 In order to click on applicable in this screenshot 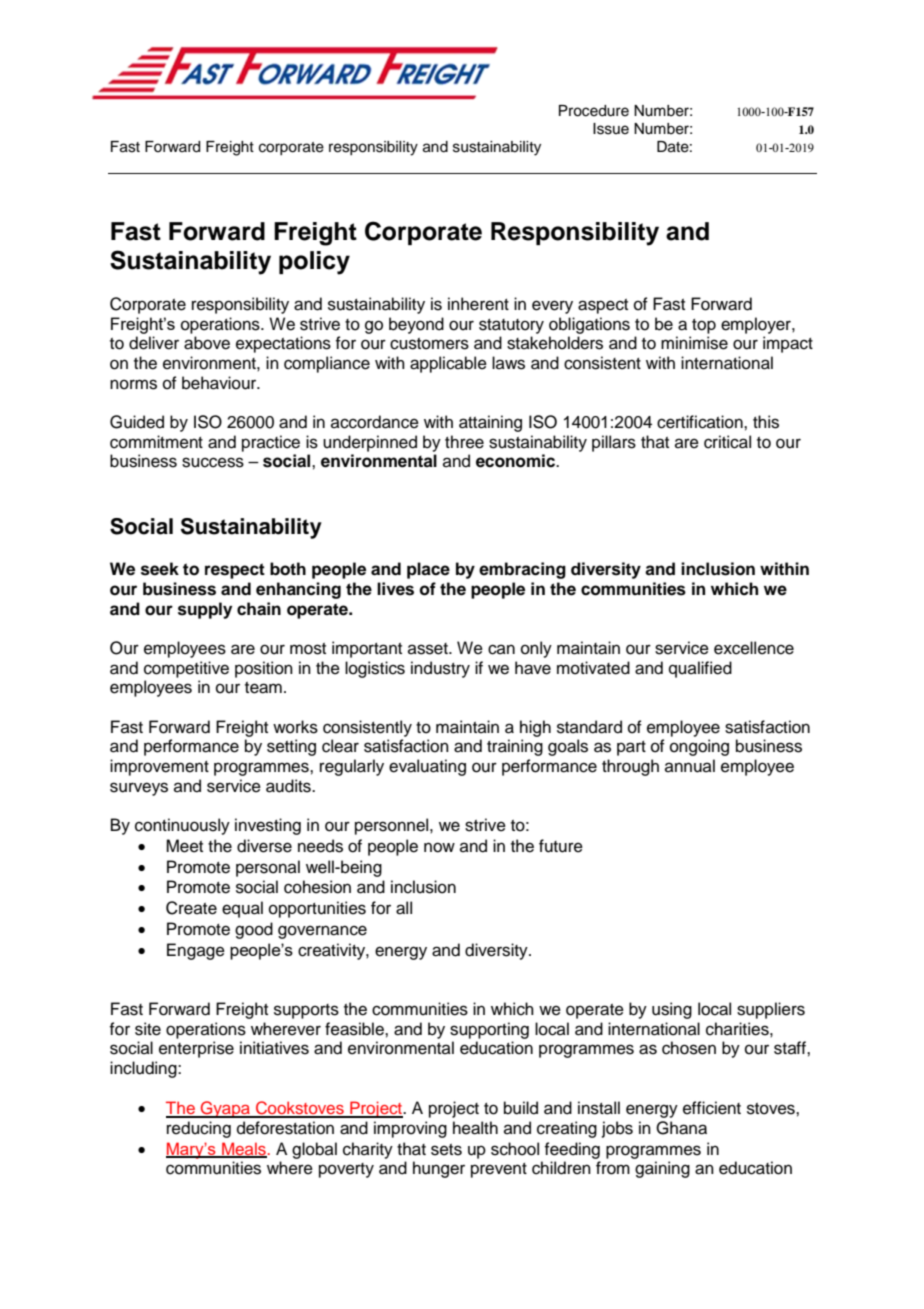, I will do `click(448, 364)`.
